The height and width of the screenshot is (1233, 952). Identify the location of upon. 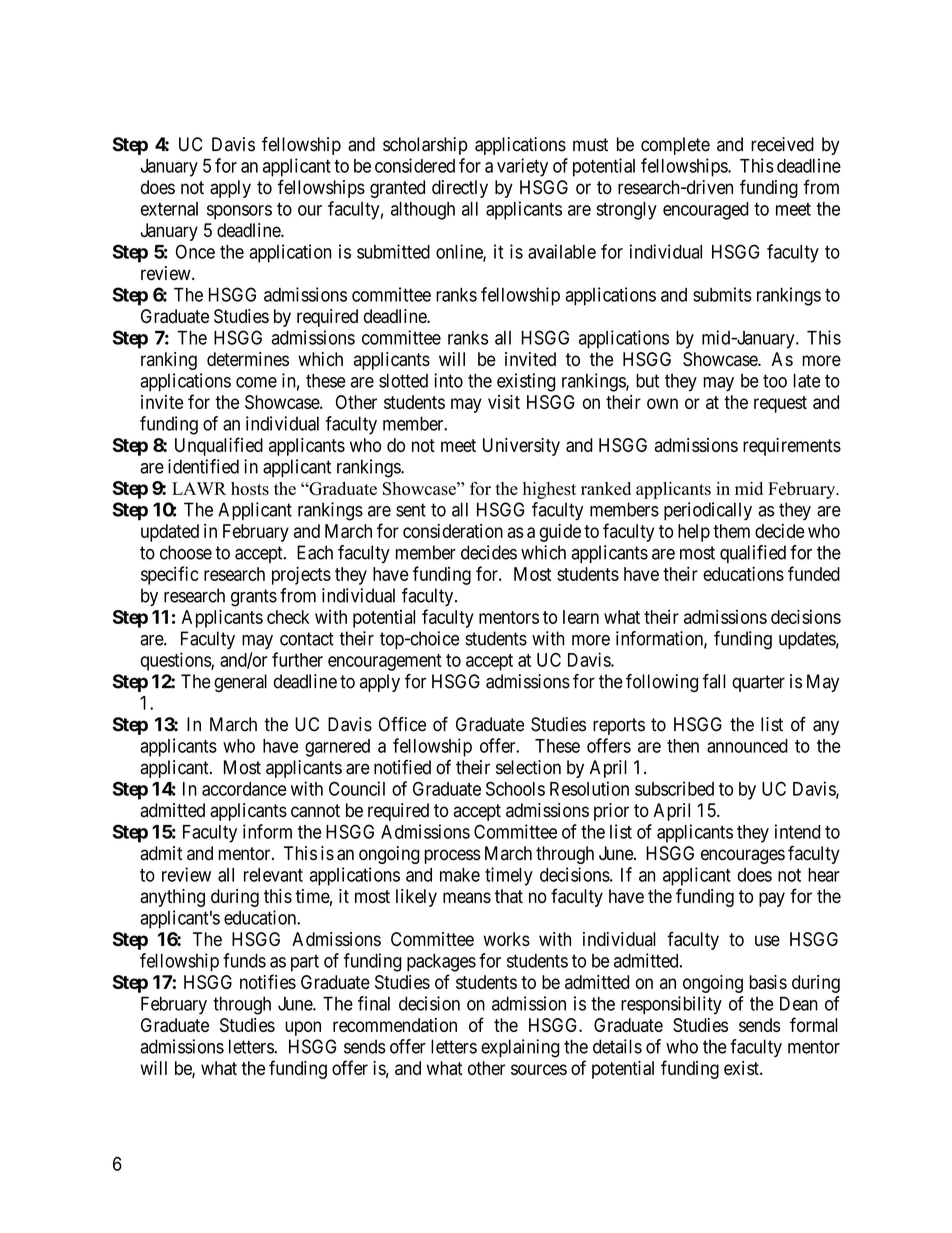
(303, 1028).
